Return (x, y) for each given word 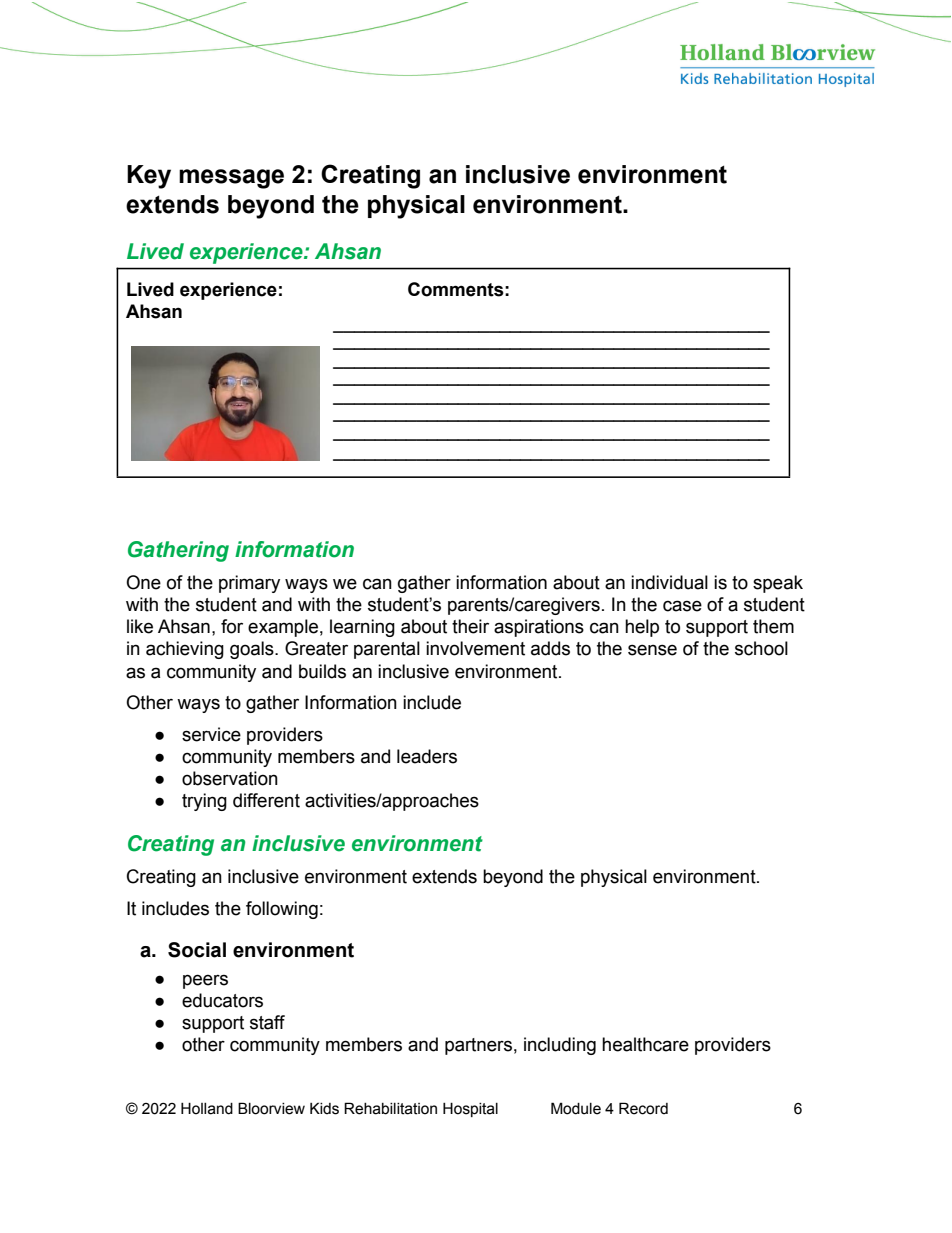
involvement (475, 648)
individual (669, 582)
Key (149, 177)
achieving (185, 650)
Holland (207, 1108)
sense (652, 650)
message (231, 179)
